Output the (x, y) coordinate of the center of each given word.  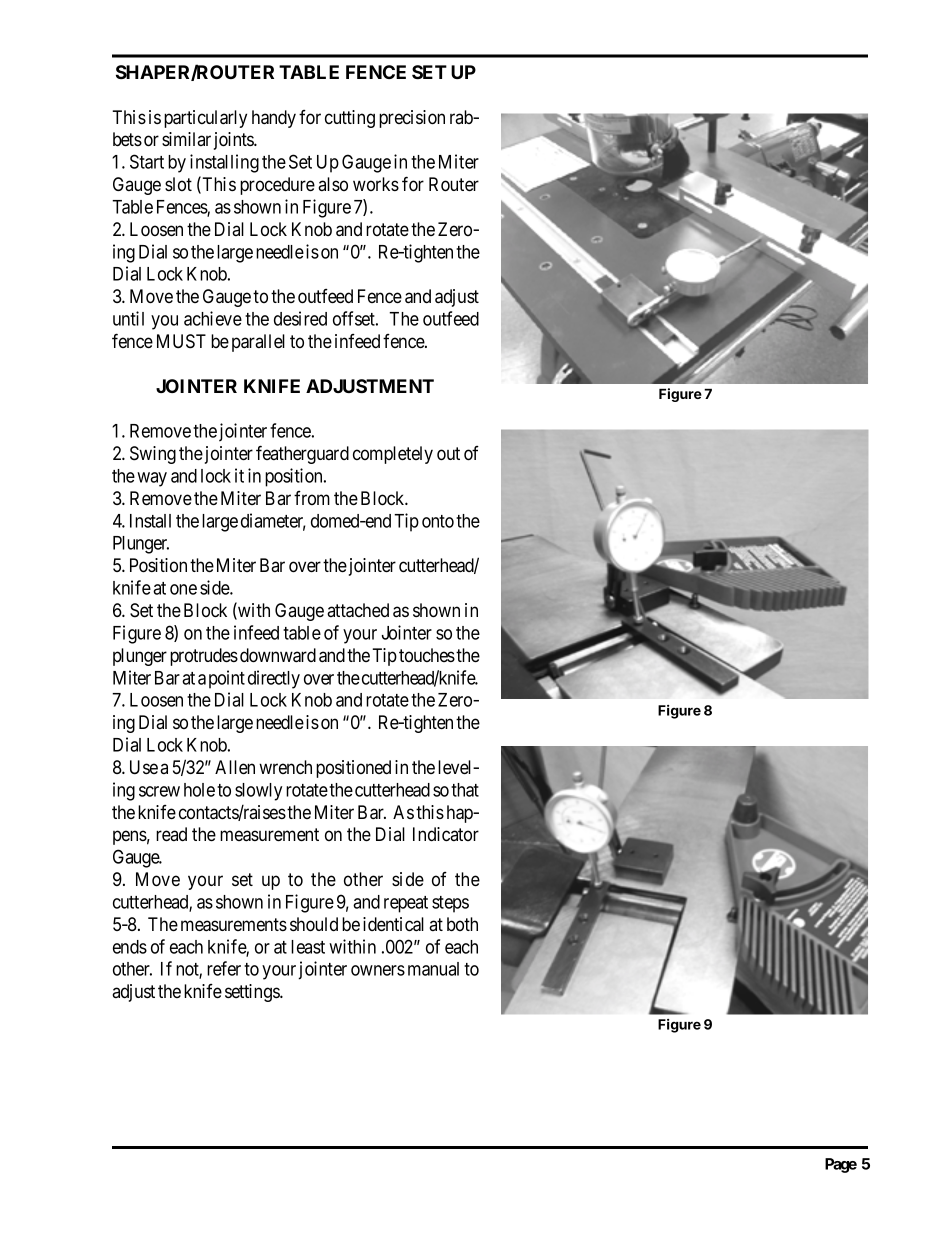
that (465, 790)
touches (427, 655)
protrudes (204, 657)
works (376, 184)
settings (253, 993)
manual (433, 969)
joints (234, 141)
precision (412, 119)
